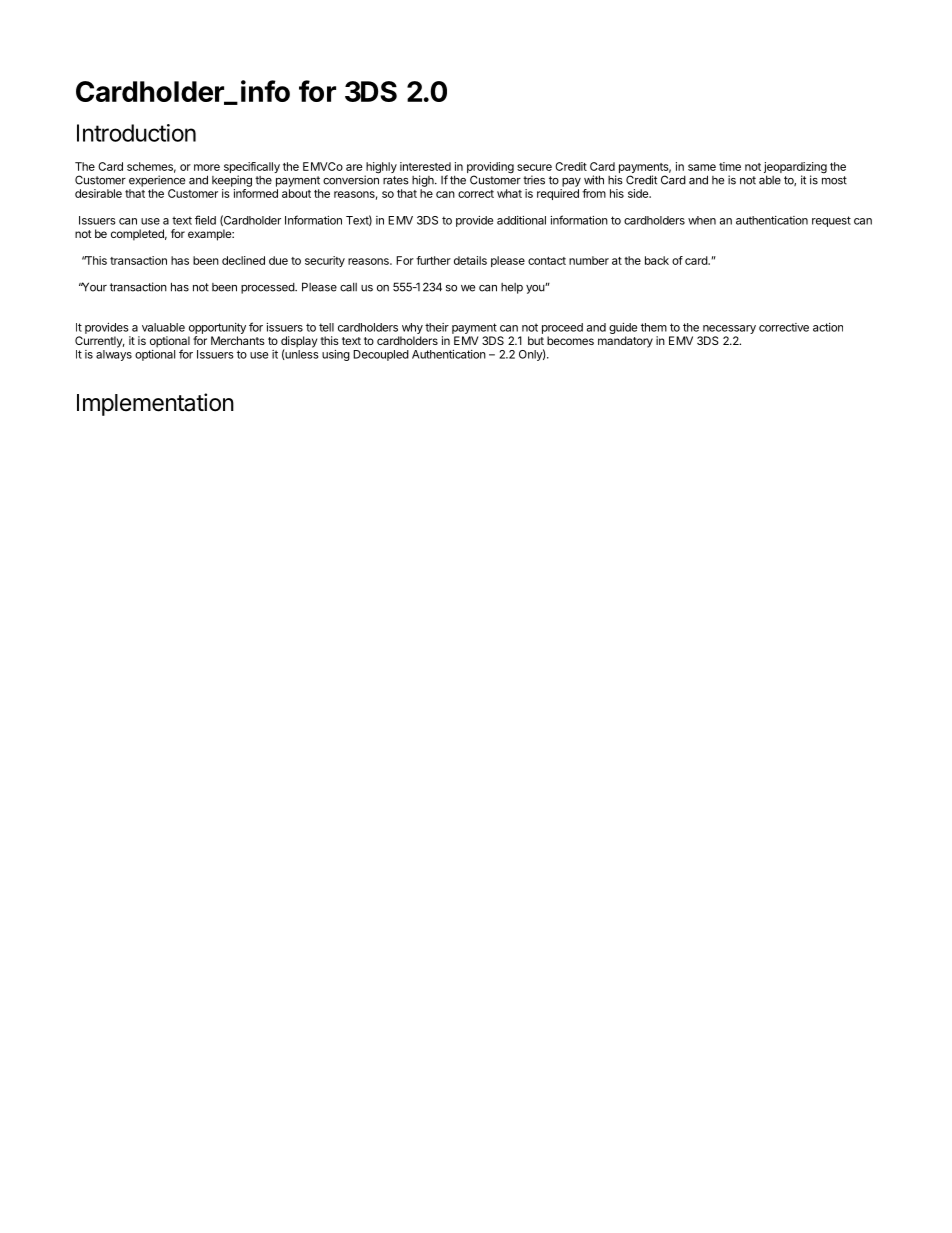 The width and height of the screenshot is (952, 1233). I want to click on what, so click(509, 193).
